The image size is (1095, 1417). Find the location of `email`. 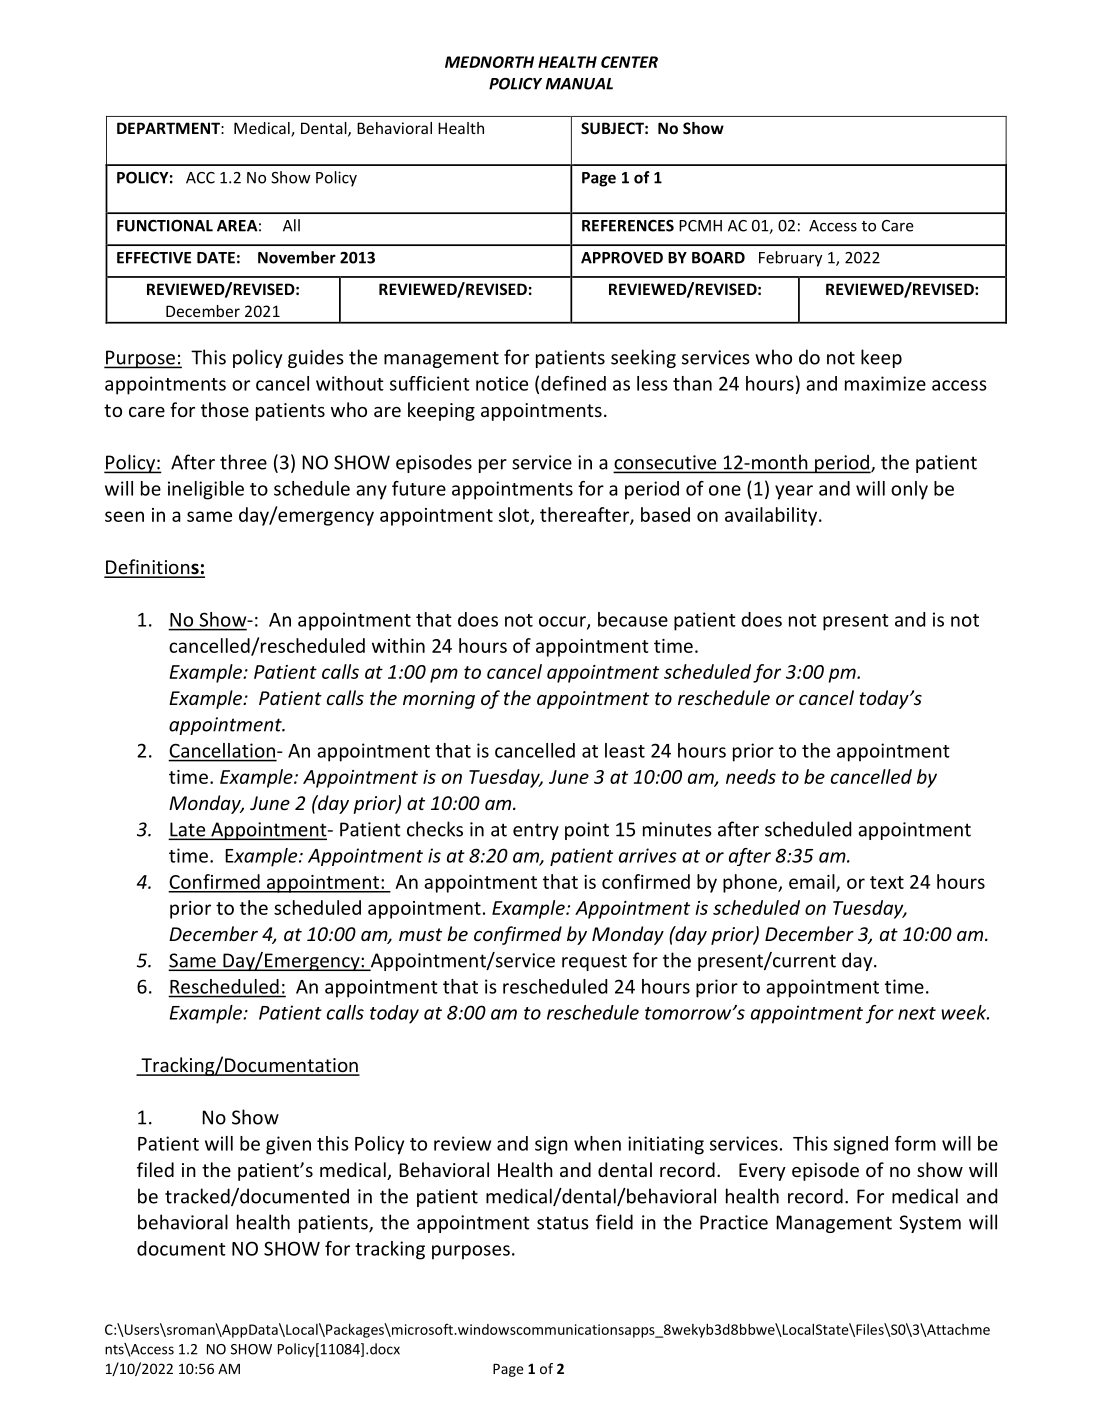

email is located at coordinates (813, 882).
